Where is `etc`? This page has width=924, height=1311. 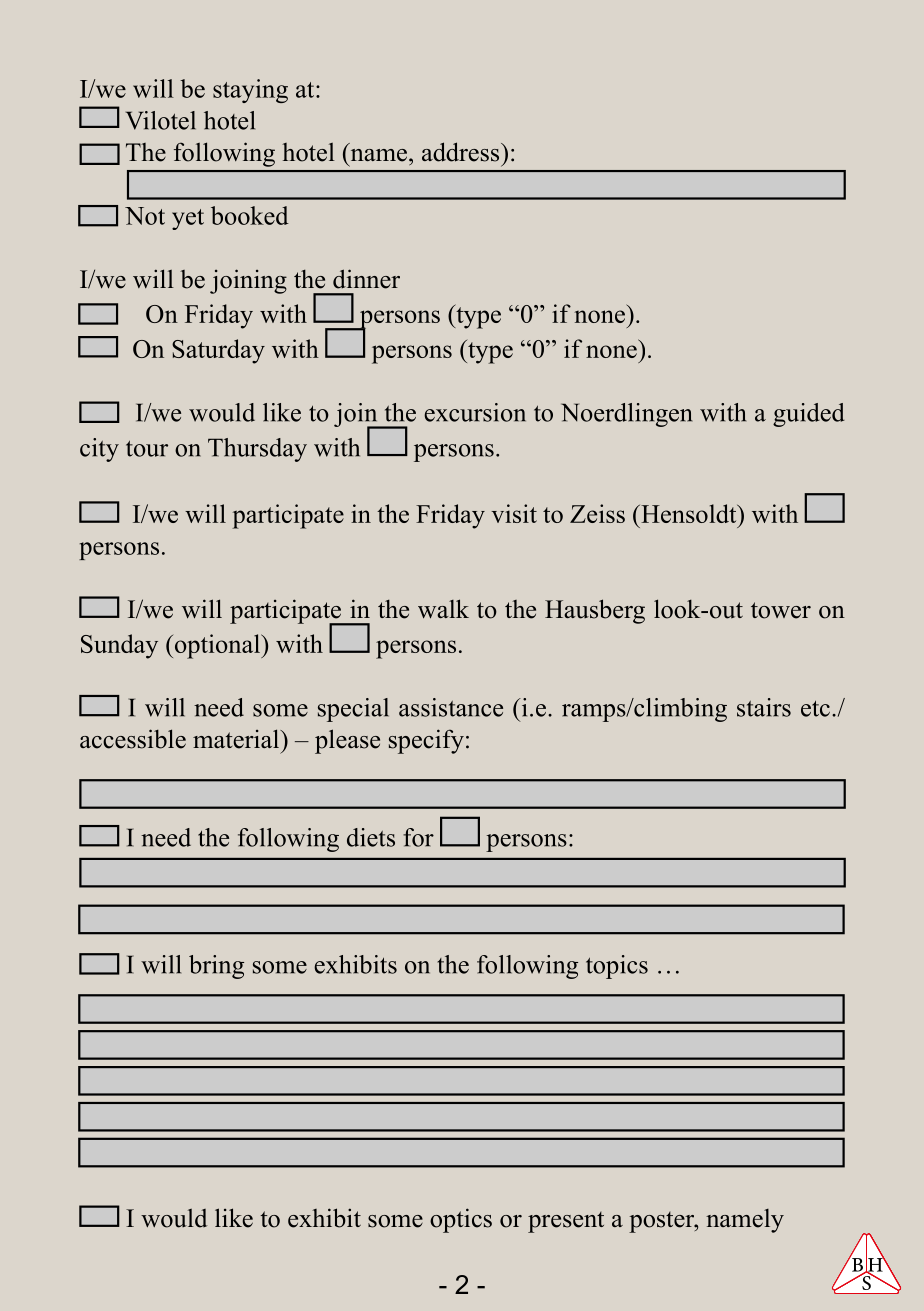 etc is located at coordinates (815, 709).
